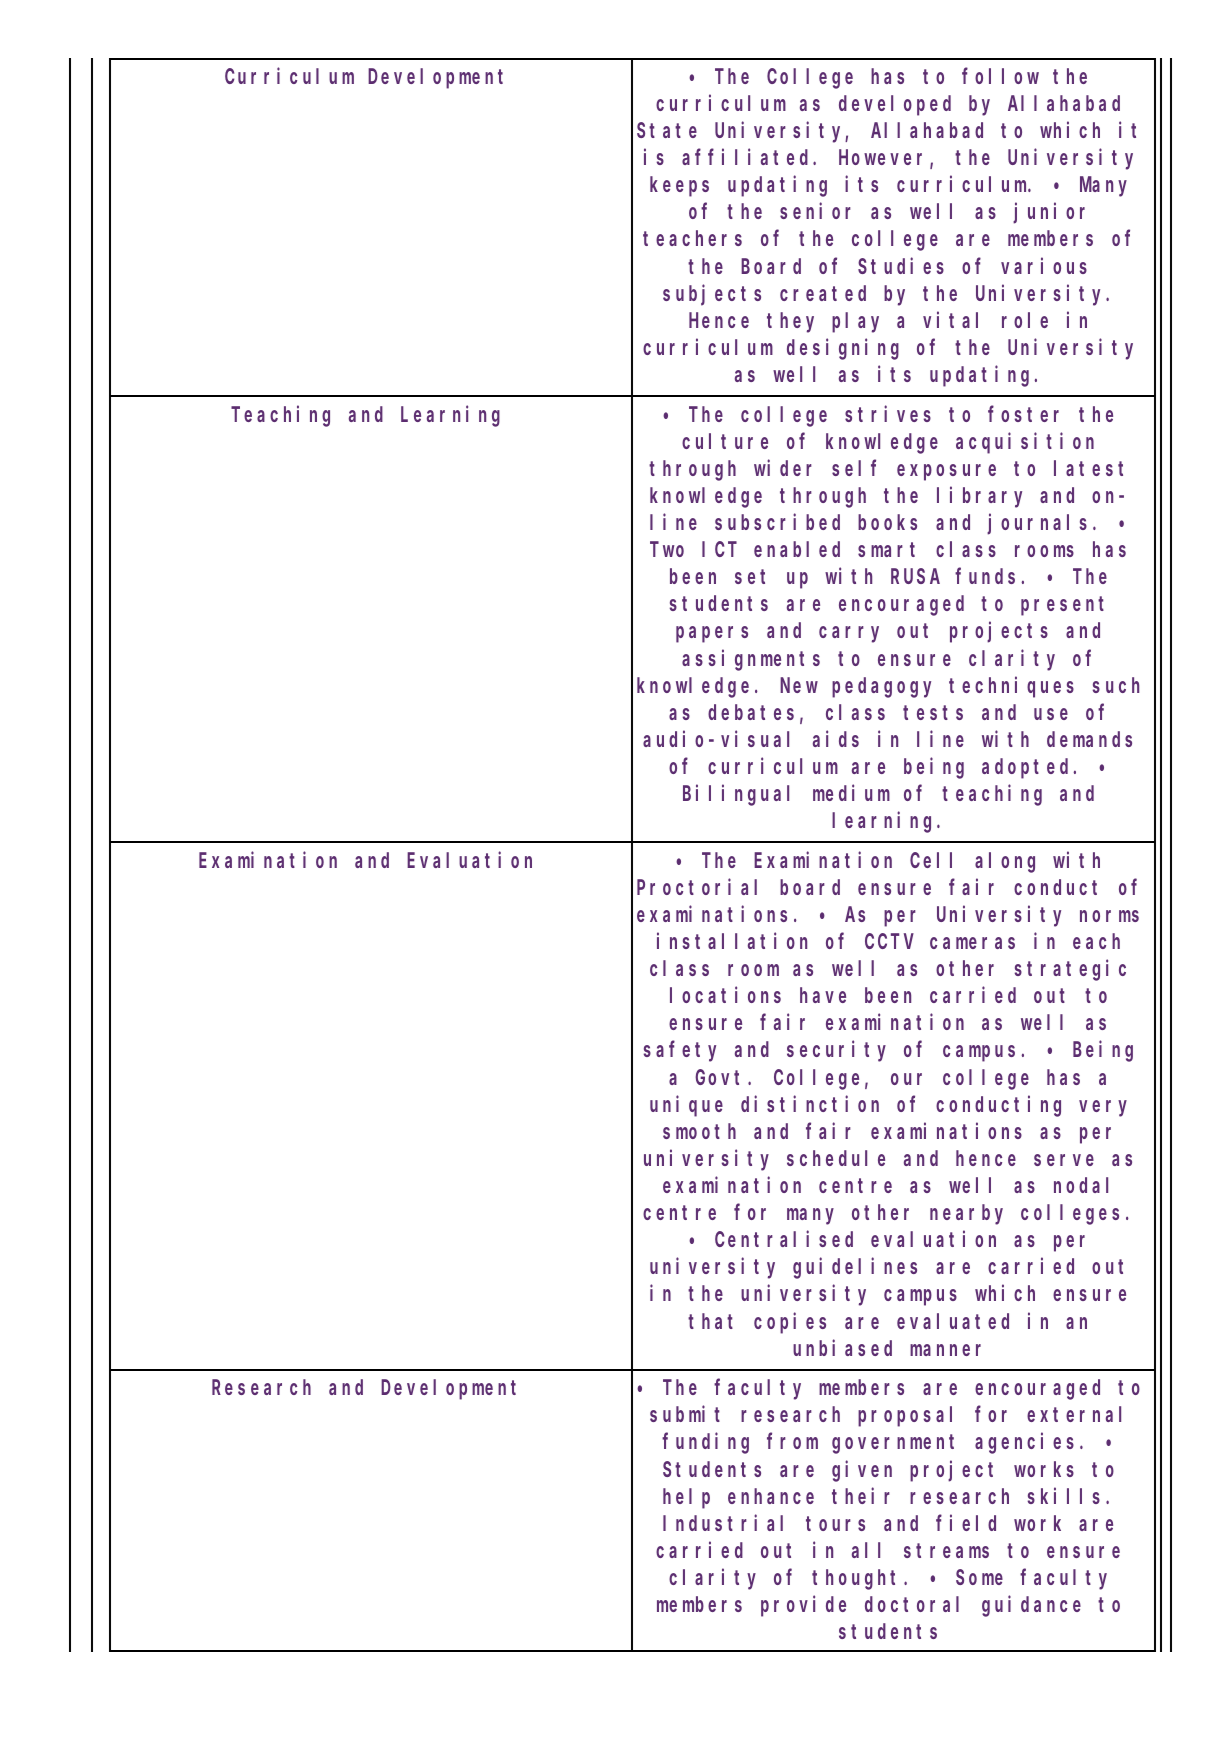  Describe the element at coordinates (1000, 76) in the document. I see `follow` at that location.
